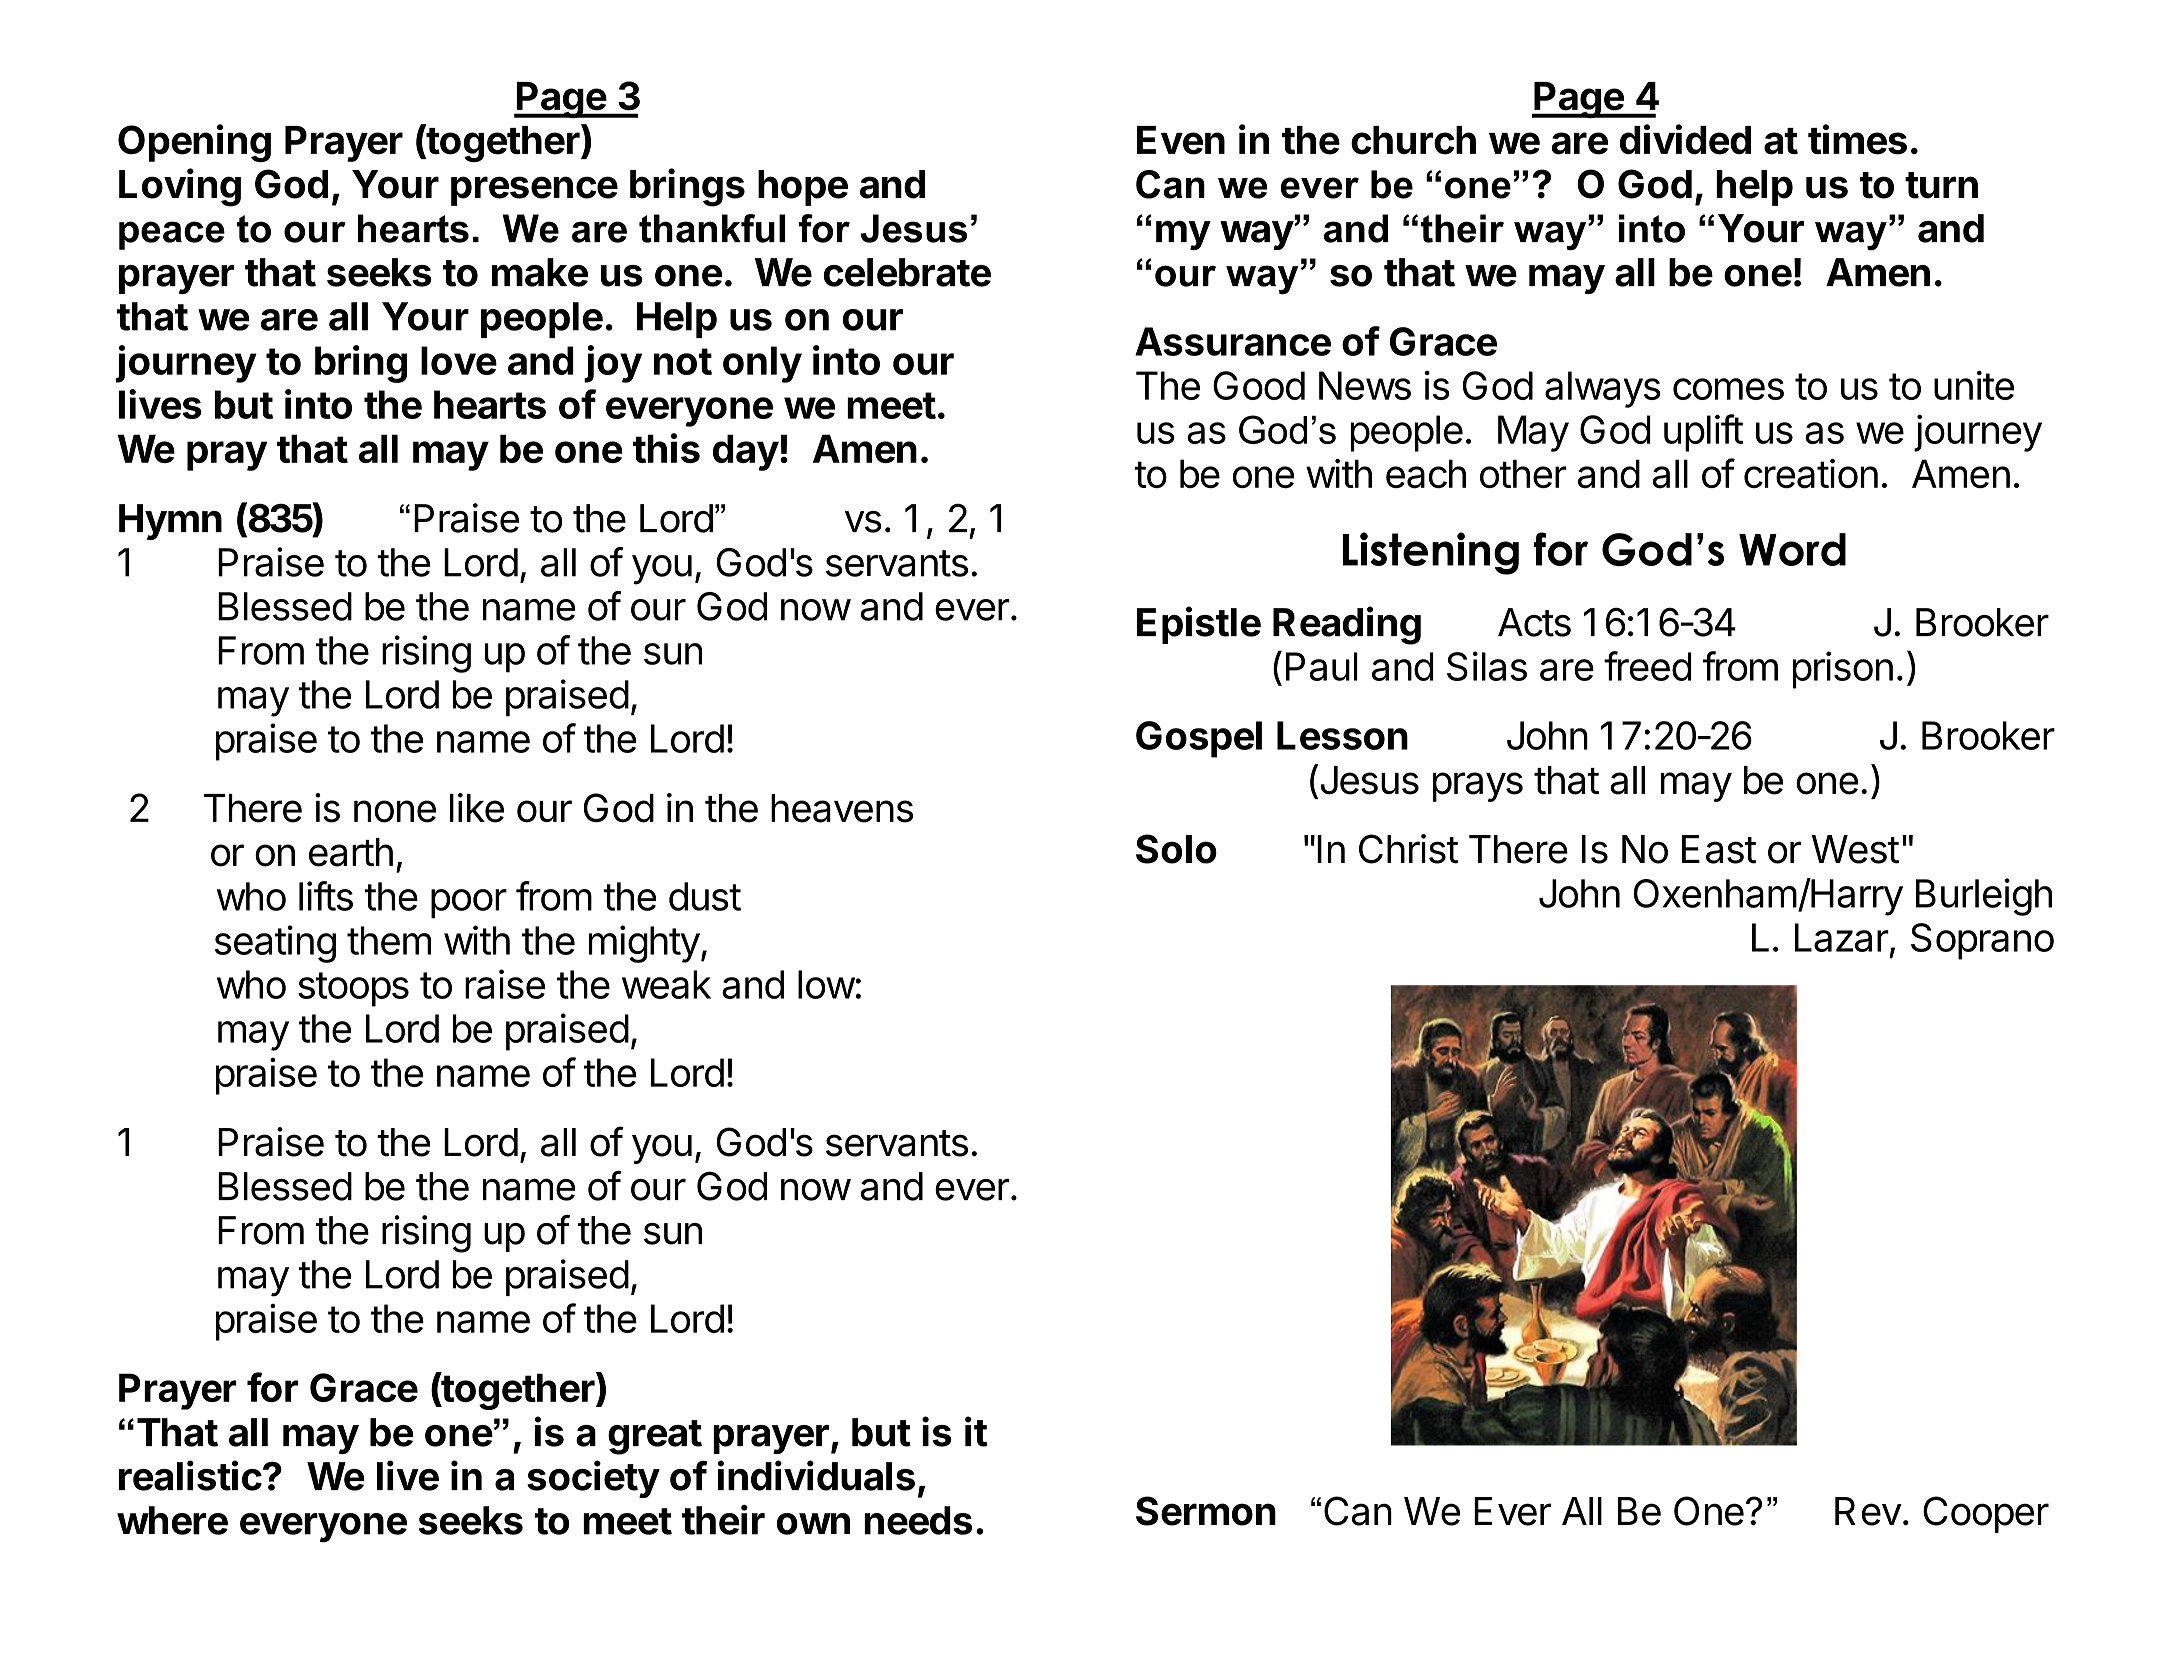  What do you see at coordinates (1685, 139) in the page?
I see `divided` at bounding box center [1685, 139].
